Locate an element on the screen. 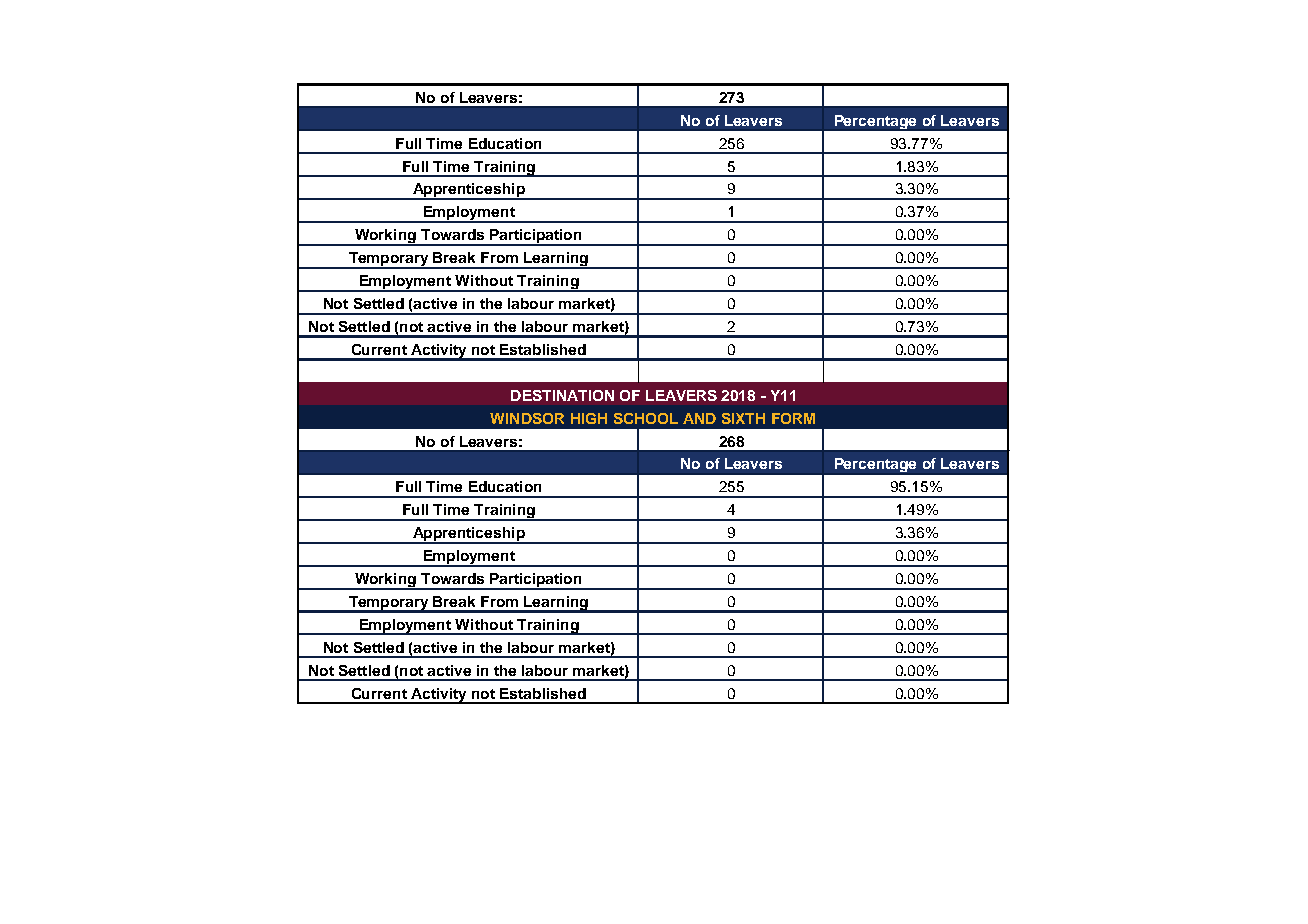  SCHOOL is located at coordinates (646, 418).
